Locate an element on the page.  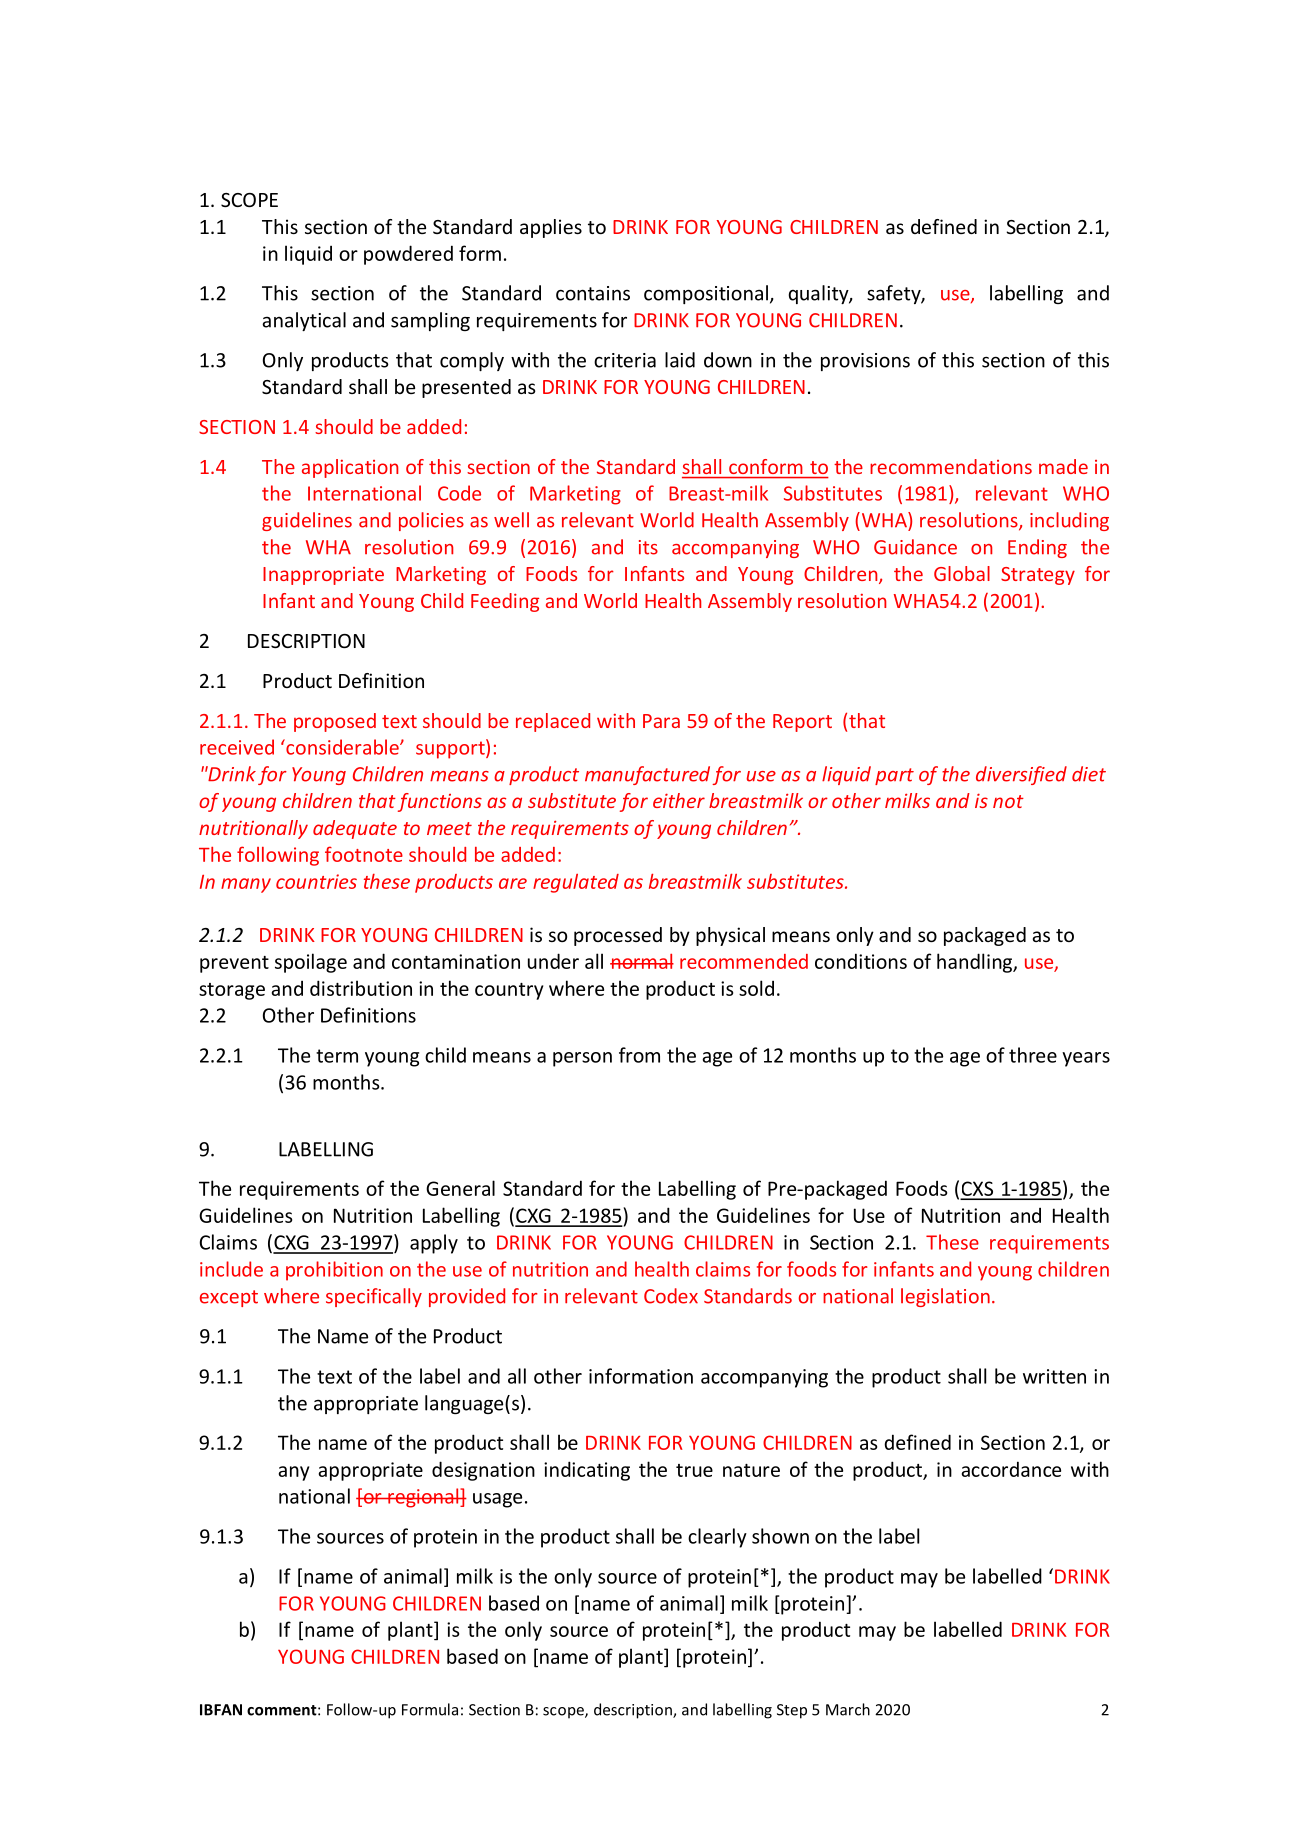
written is located at coordinates (1054, 1376).
